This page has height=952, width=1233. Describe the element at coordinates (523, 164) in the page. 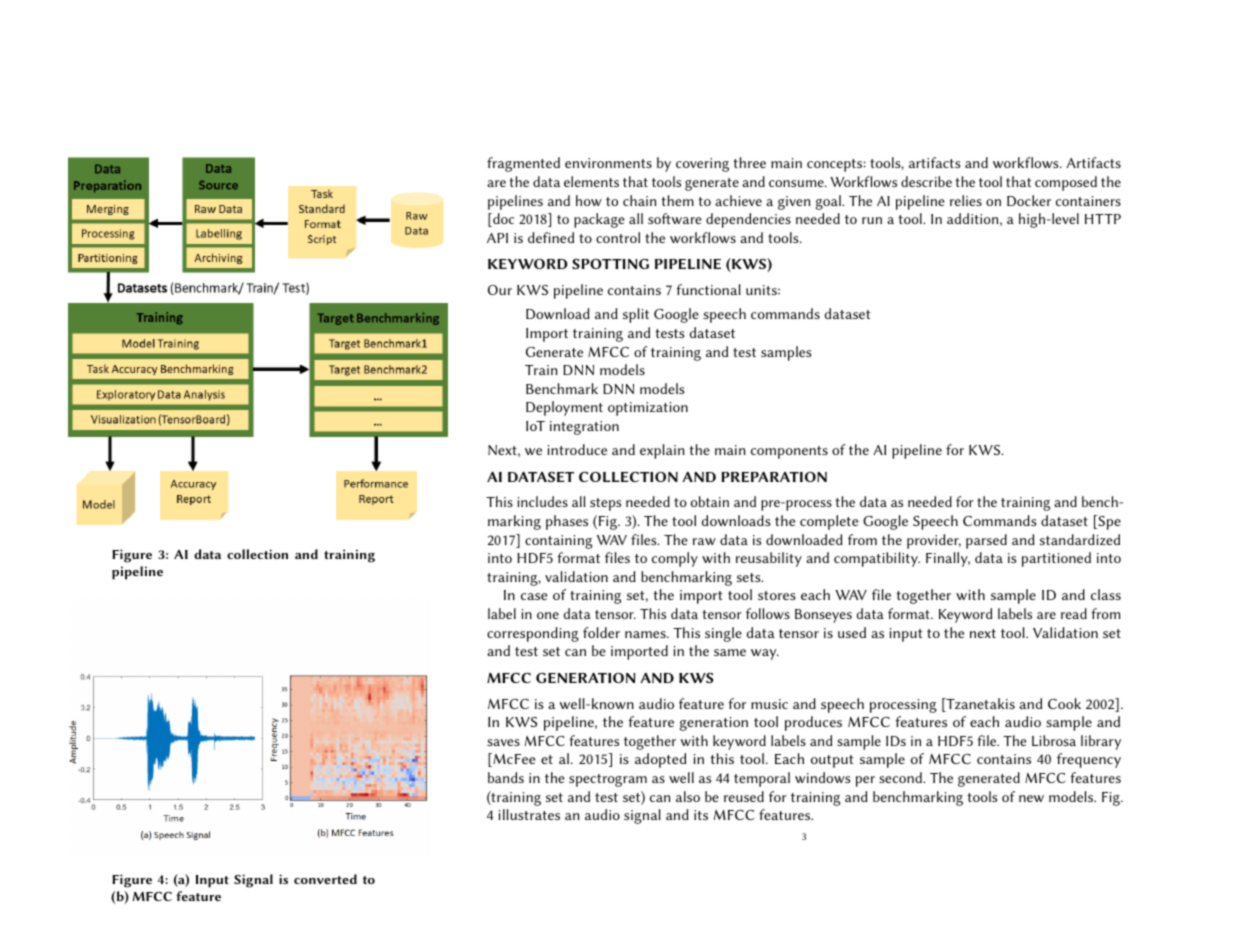

I see `fragmented` at that location.
